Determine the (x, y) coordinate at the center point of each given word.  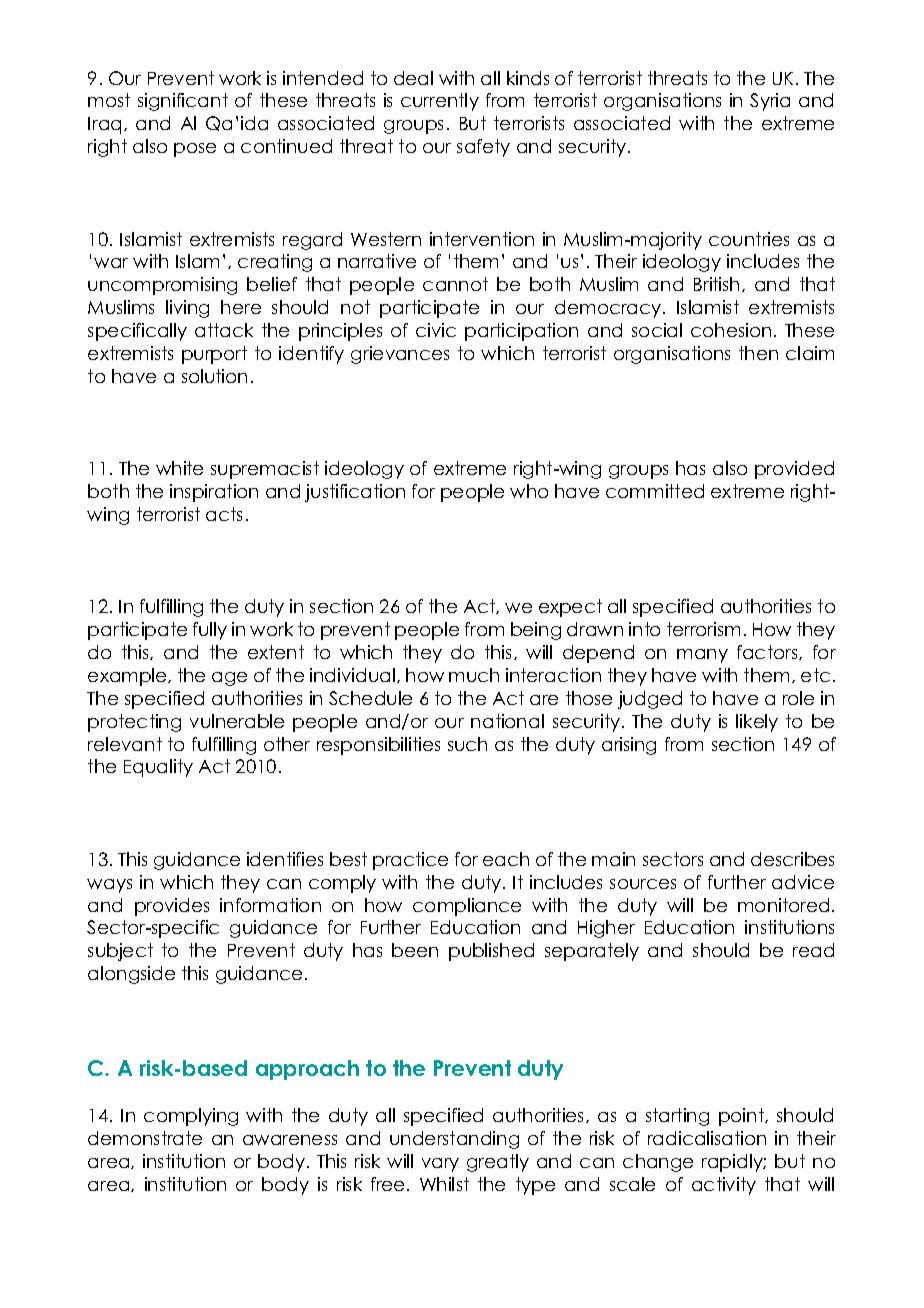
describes (792, 859)
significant (183, 102)
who (529, 491)
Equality (158, 768)
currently (440, 102)
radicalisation (707, 1138)
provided (794, 470)
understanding (454, 1140)
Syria (770, 102)
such (467, 744)
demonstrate (145, 1138)
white (179, 468)
